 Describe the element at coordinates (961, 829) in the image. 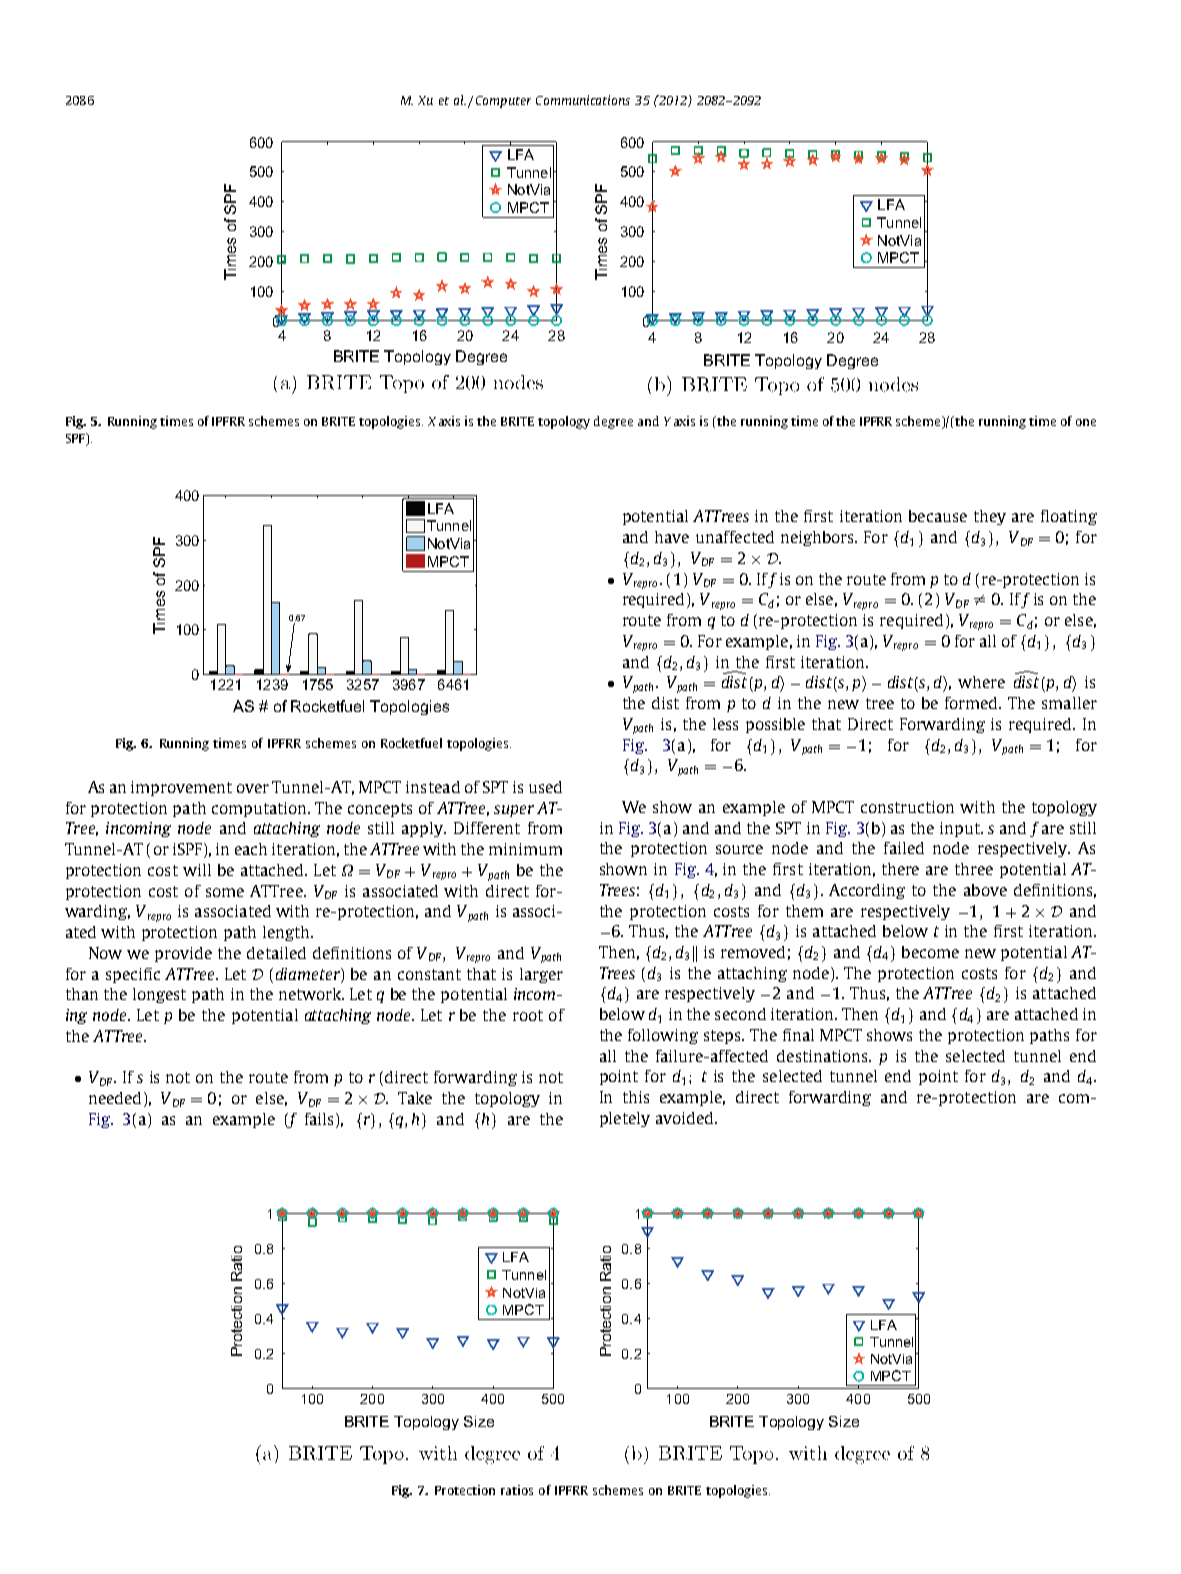

I see `input` at that location.
